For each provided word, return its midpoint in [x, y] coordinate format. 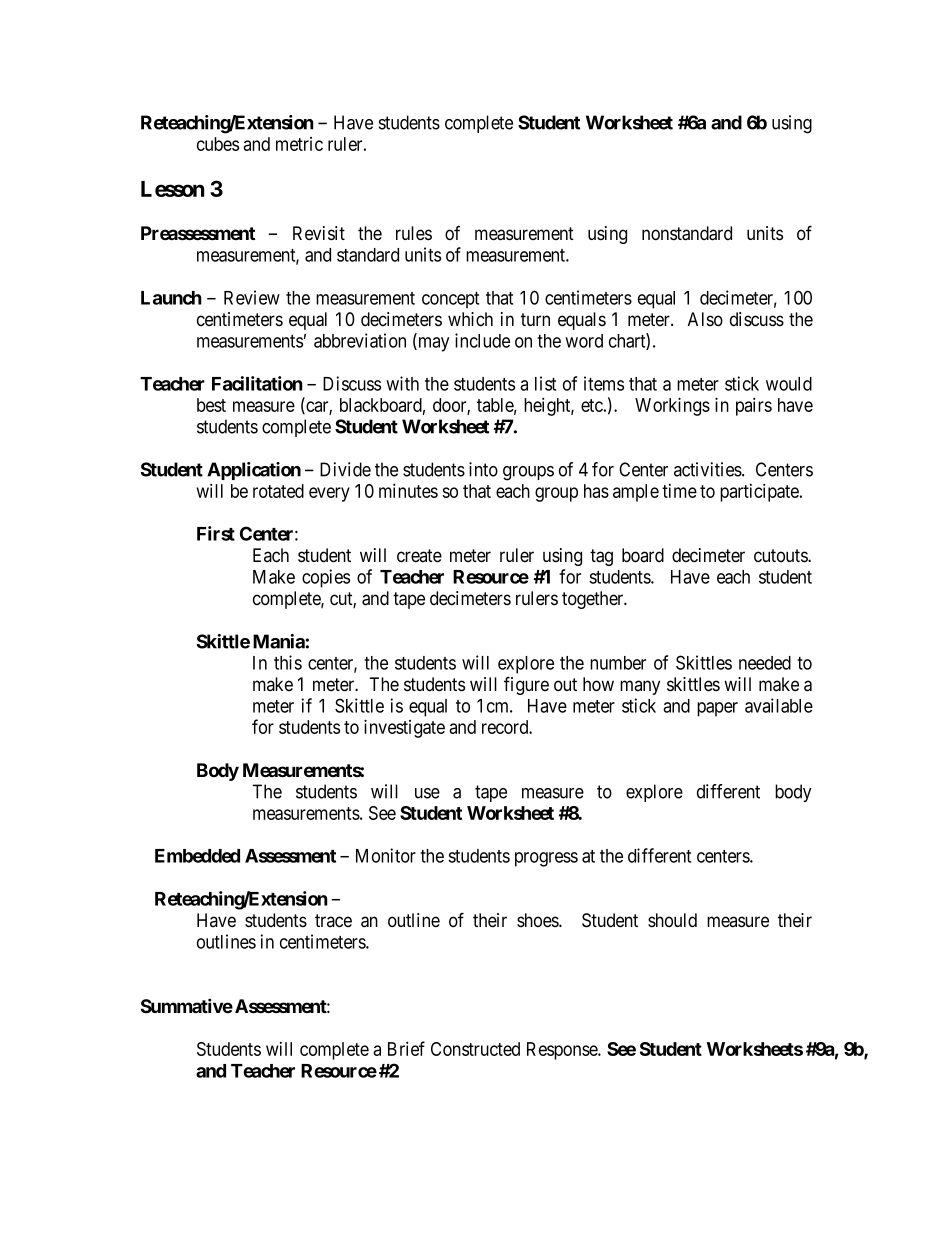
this [288, 662]
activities [708, 469]
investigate [404, 728]
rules [414, 233]
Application [254, 471]
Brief [406, 1048]
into [483, 469]
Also [705, 319]
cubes [218, 144]
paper [717, 709]
